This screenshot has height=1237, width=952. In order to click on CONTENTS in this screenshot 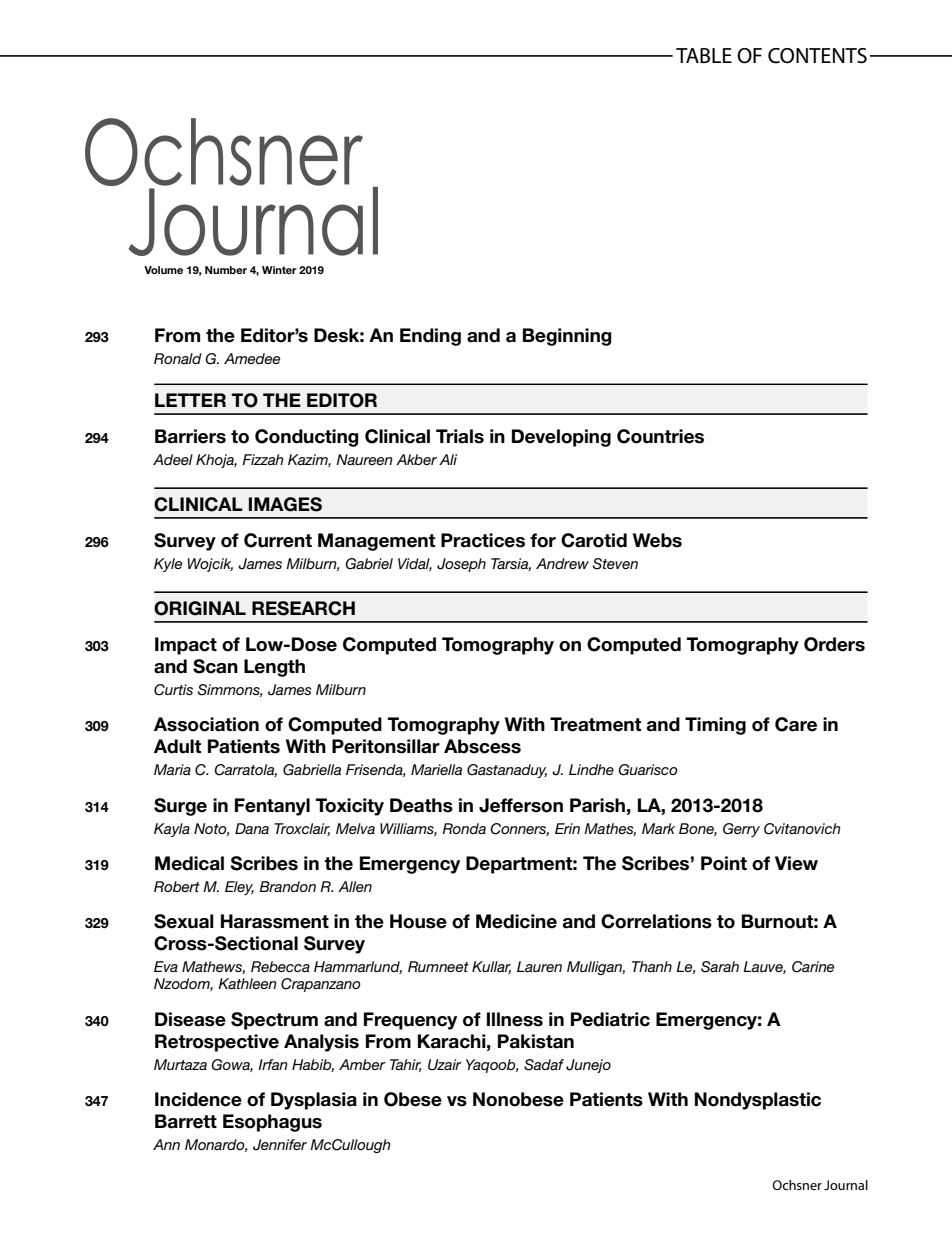, I will do `click(817, 56)`.
